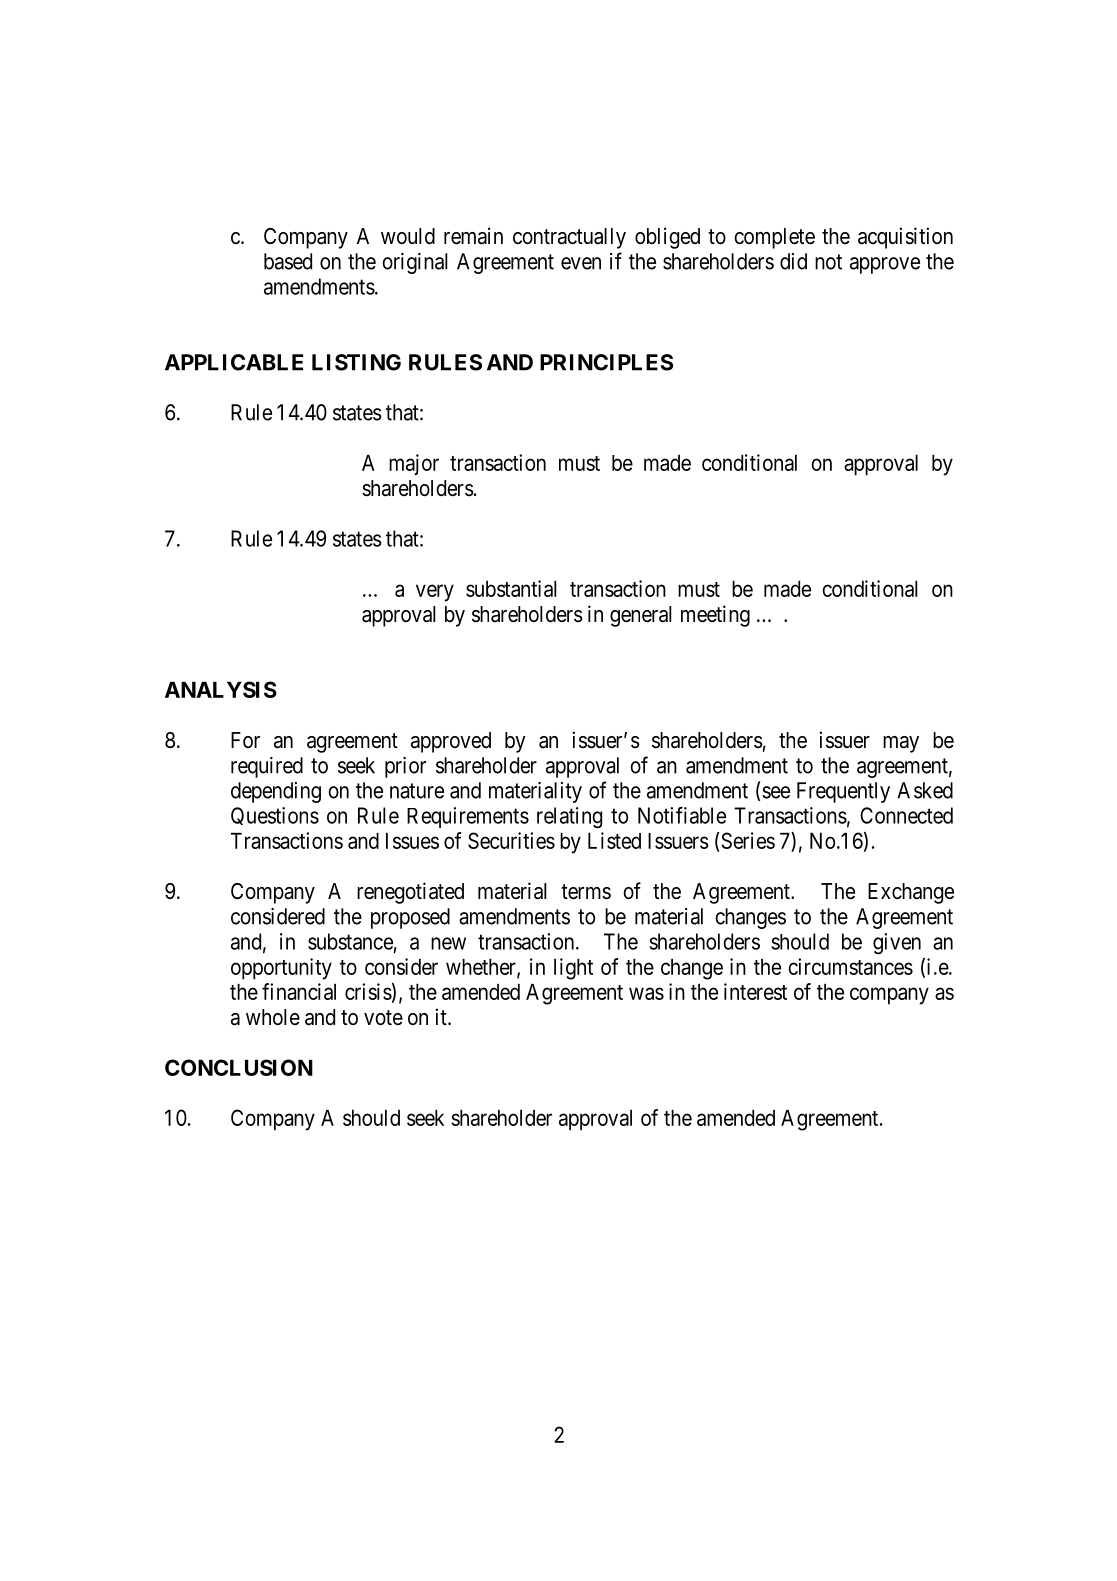 The image size is (1117, 1581). Describe the element at coordinates (288, 261) in the document. I see `based` at that location.
